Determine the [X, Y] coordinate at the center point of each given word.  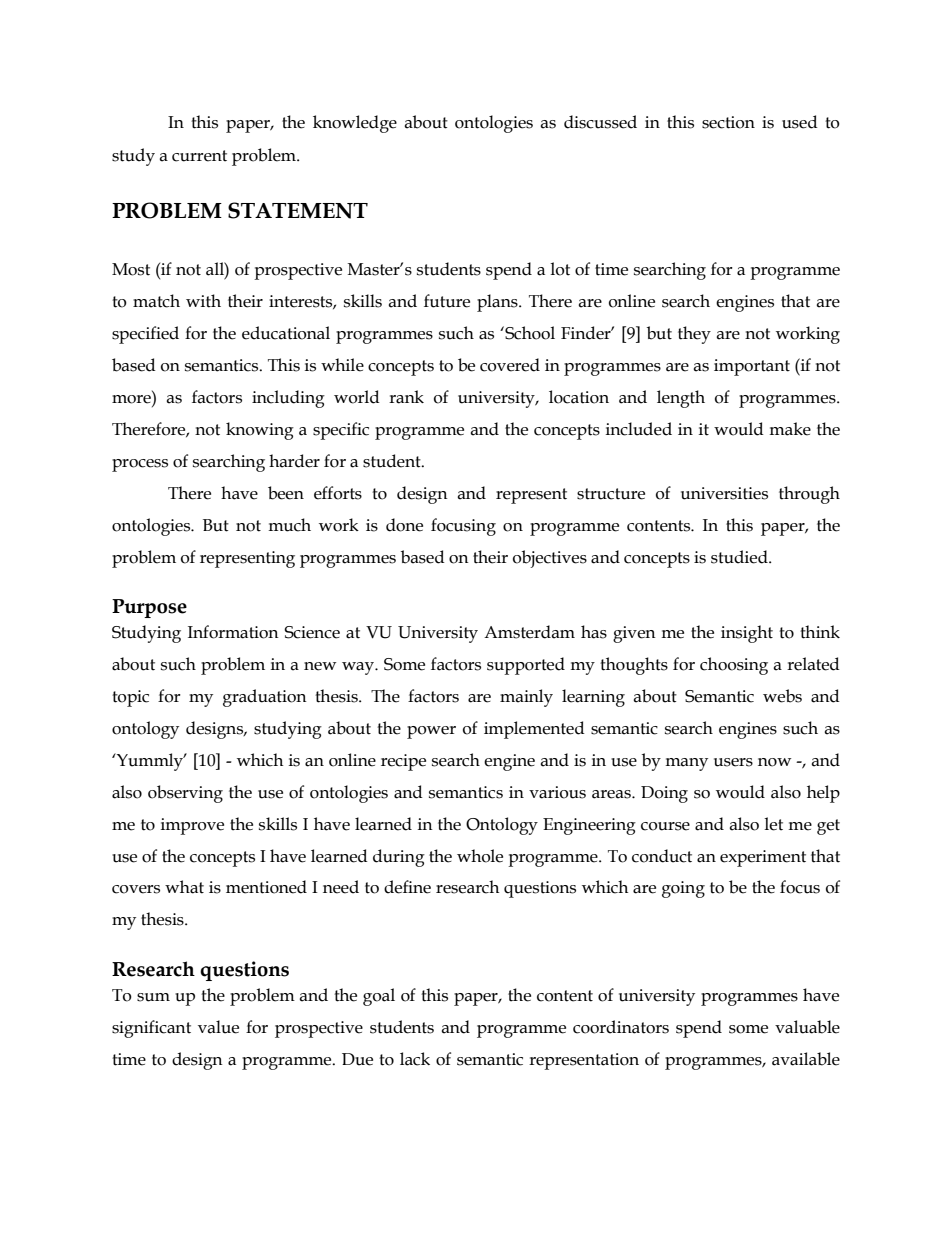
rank [406, 397]
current [199, 156]
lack [415, 1059]
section [728, 122]
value [218, 1027]
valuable [807, 1027]
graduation [265, 698]
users [733, 762]
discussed [600, 122]
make [790, 429]
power [431, 732]
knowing [260, 431]
